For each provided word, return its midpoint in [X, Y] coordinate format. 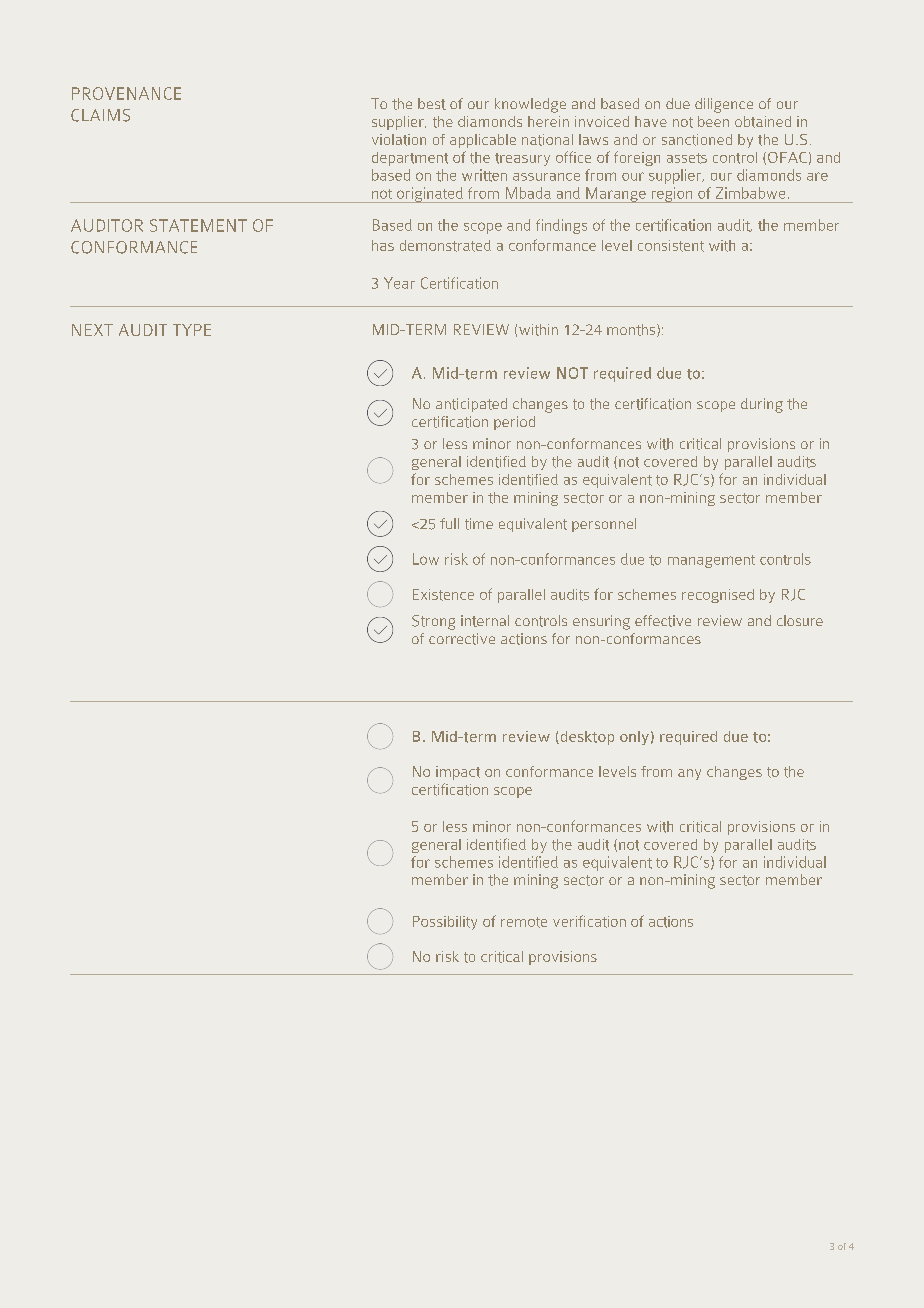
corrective [462, 639]
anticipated [471, 405]
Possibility [445, 923]
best [432, 104]
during [762, 405]
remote [524, 922]
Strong [433, 622]
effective [663, 621]
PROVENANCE [126, 93]
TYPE [192, 330]
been [713, 121]
